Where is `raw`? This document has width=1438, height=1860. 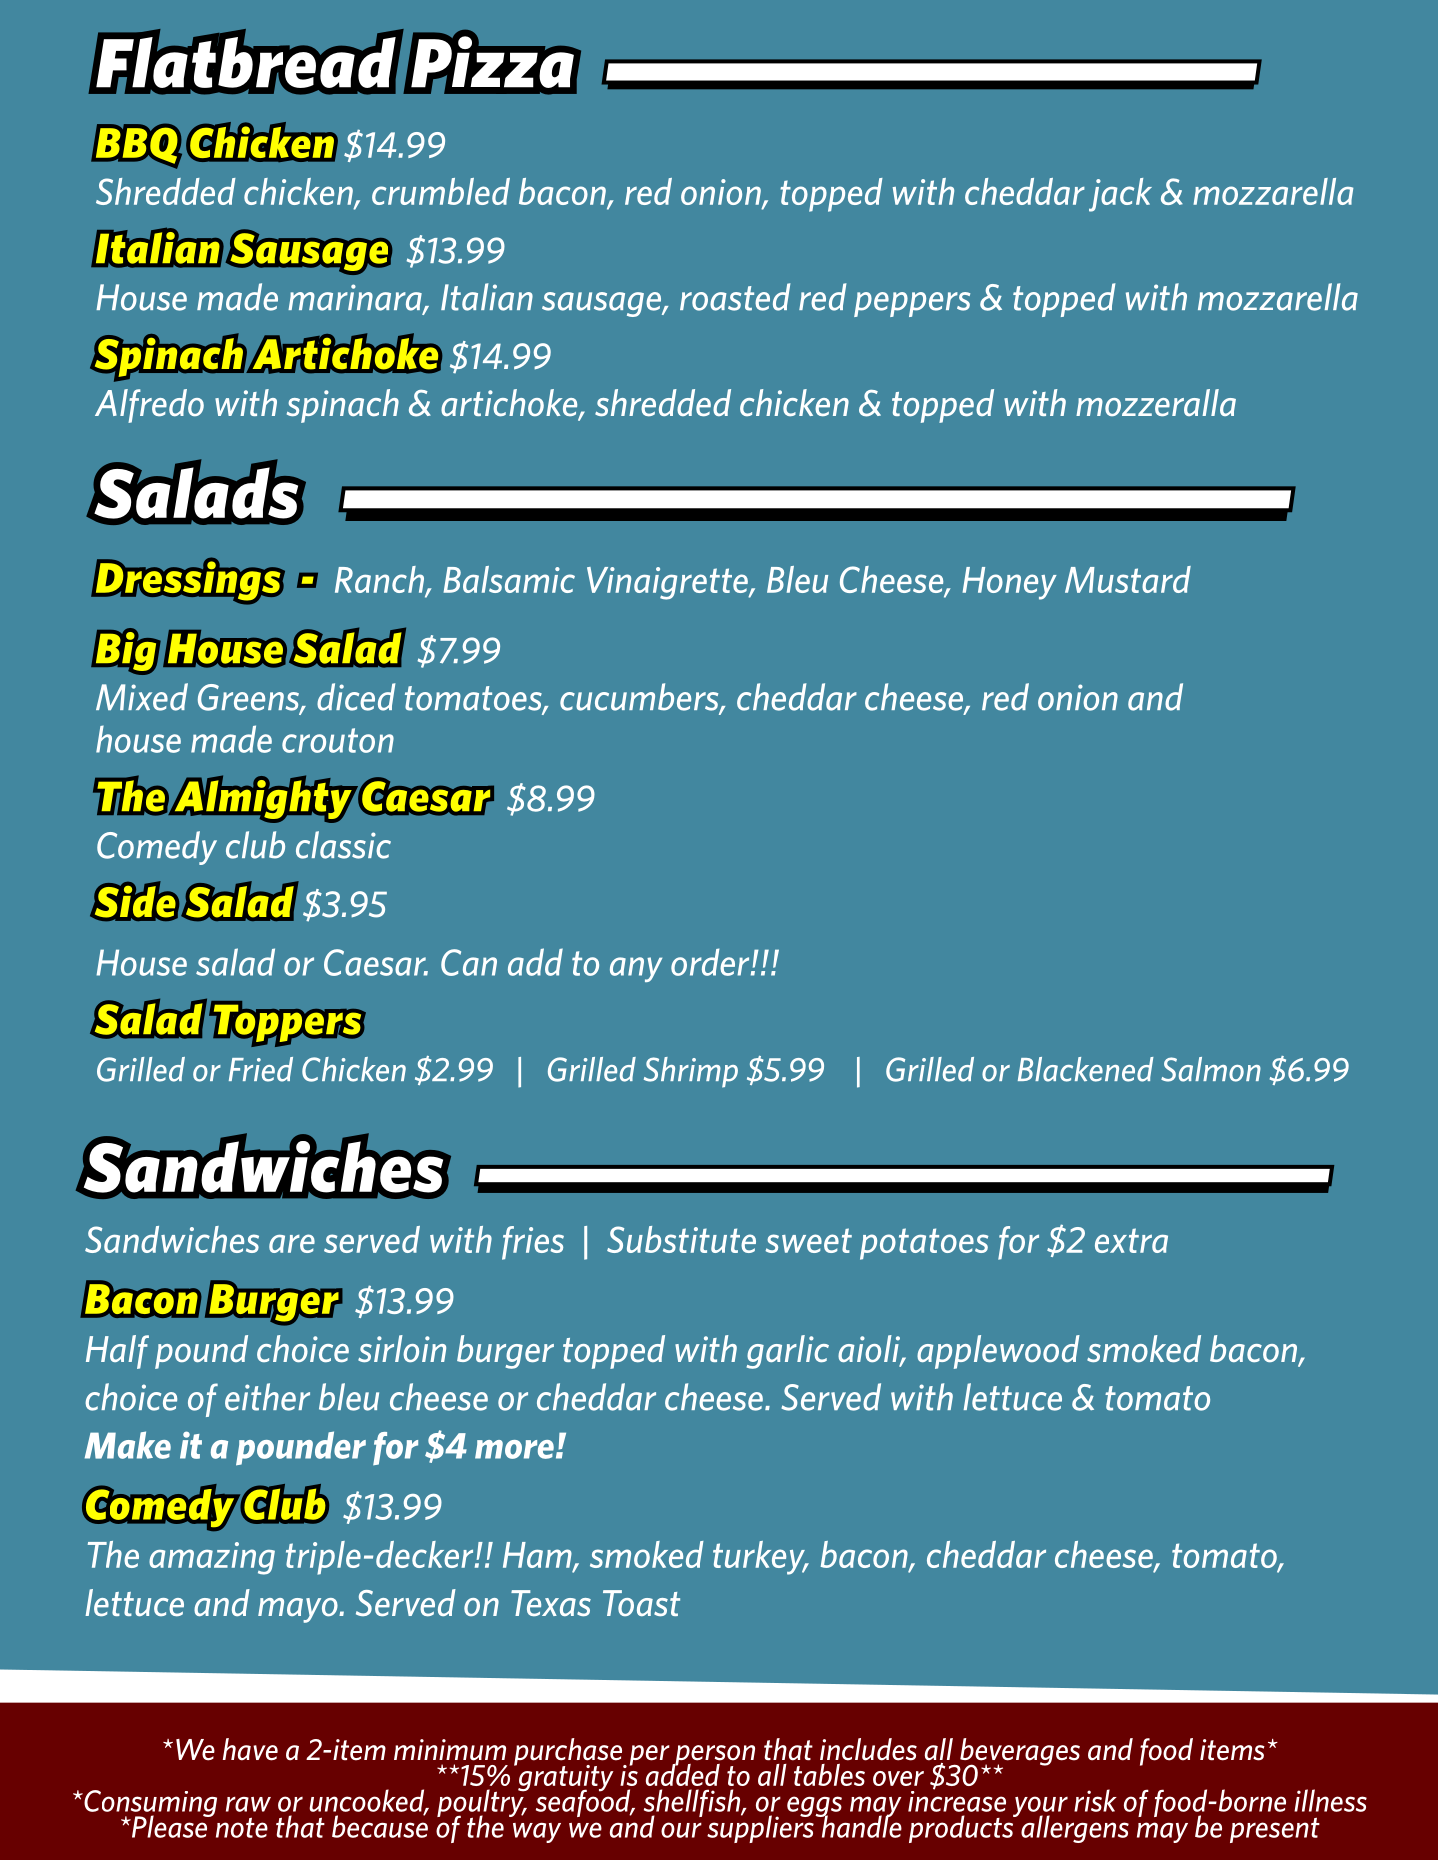 raw is located at coordinates (248, 1804).
